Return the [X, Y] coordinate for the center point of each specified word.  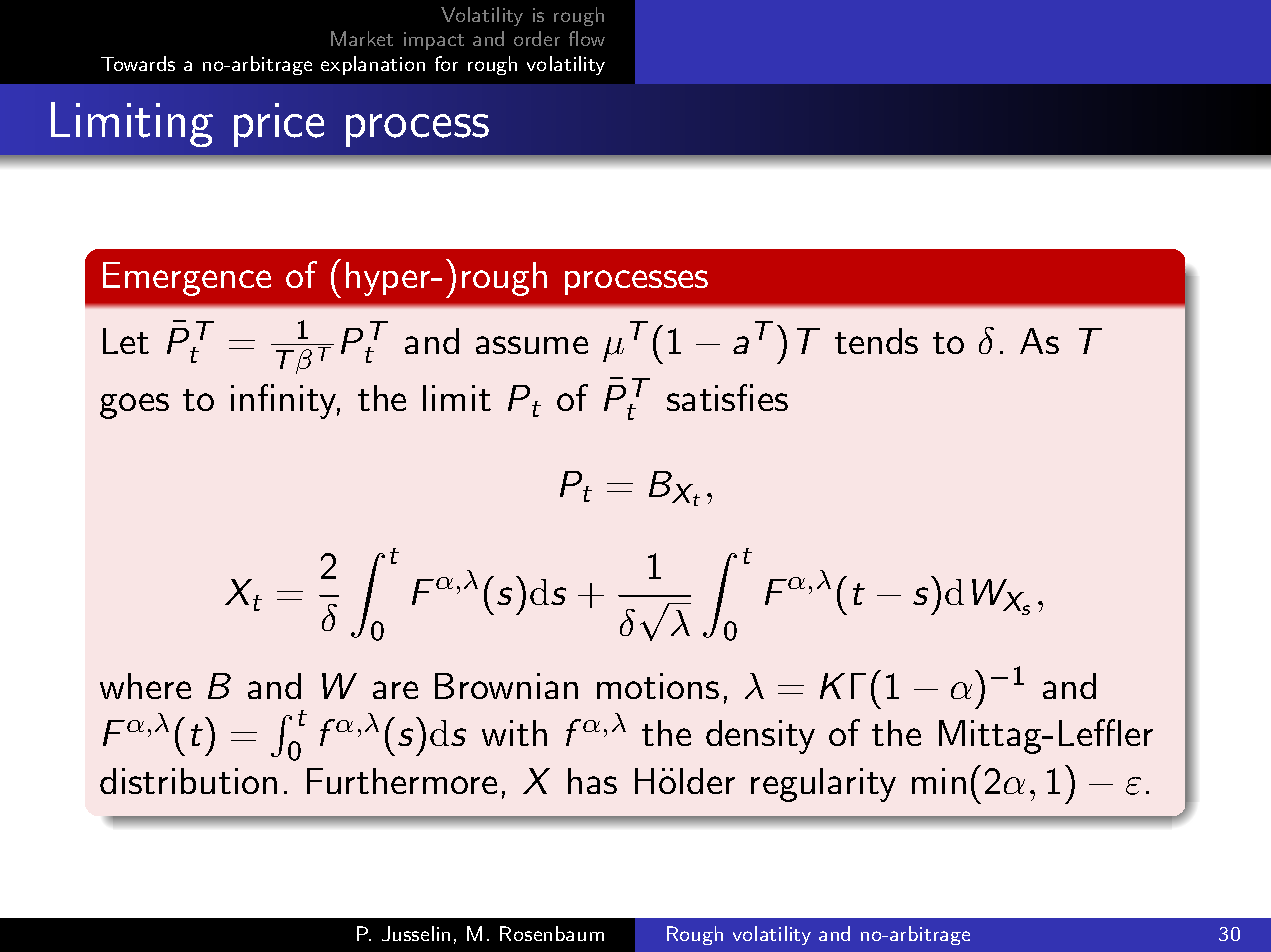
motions [658, 686]
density [760, 737]
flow [587, 38]
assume [532, 345]
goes [134, 406]
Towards [138, 63]
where [145, 686]
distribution [188, 781]
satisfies [727, 397]
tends [876, 341]
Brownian [506, 686]
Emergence [187, 279]
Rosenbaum [552, 933]
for [446, 63]
